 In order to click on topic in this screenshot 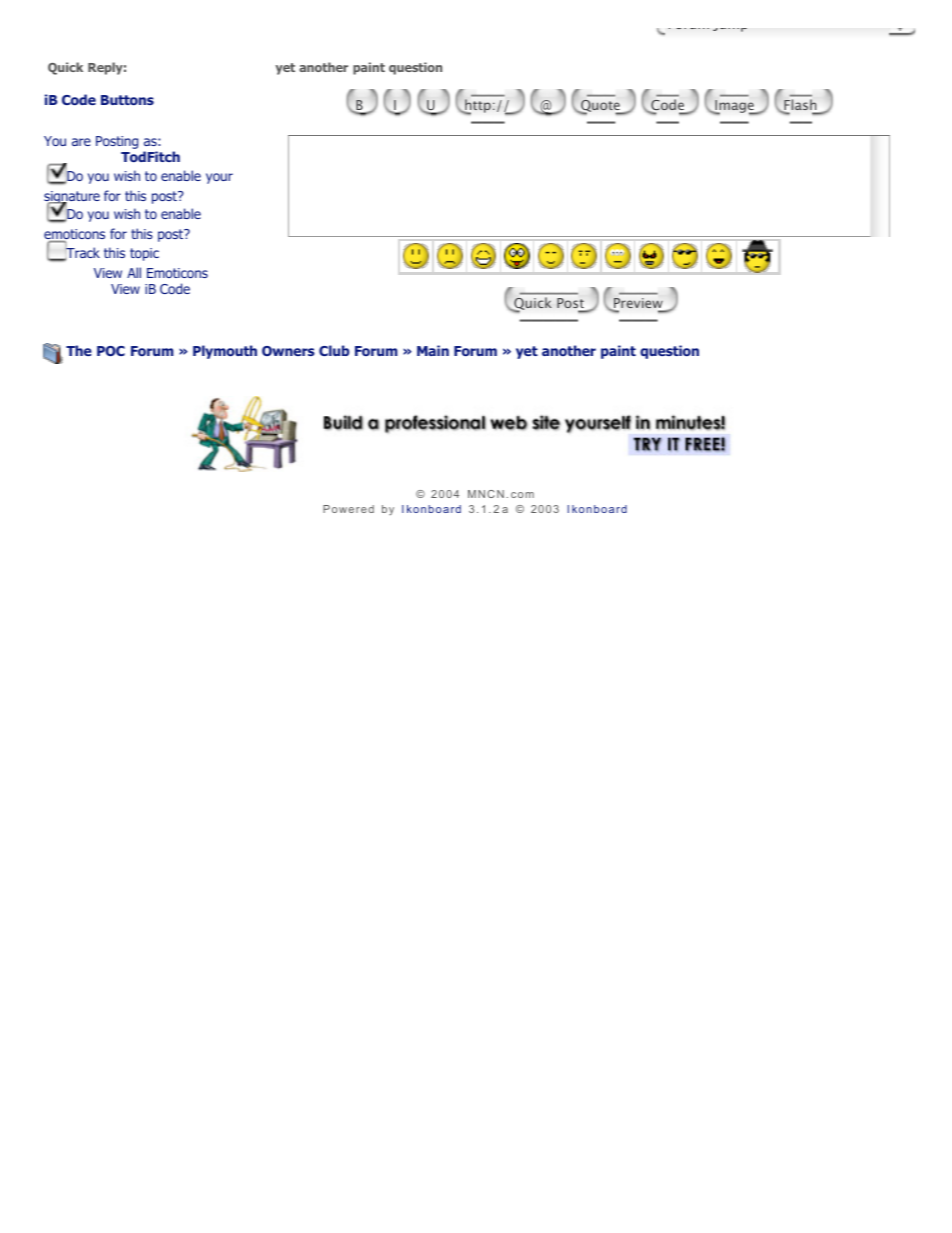, I will do `click(144, 254)`.
